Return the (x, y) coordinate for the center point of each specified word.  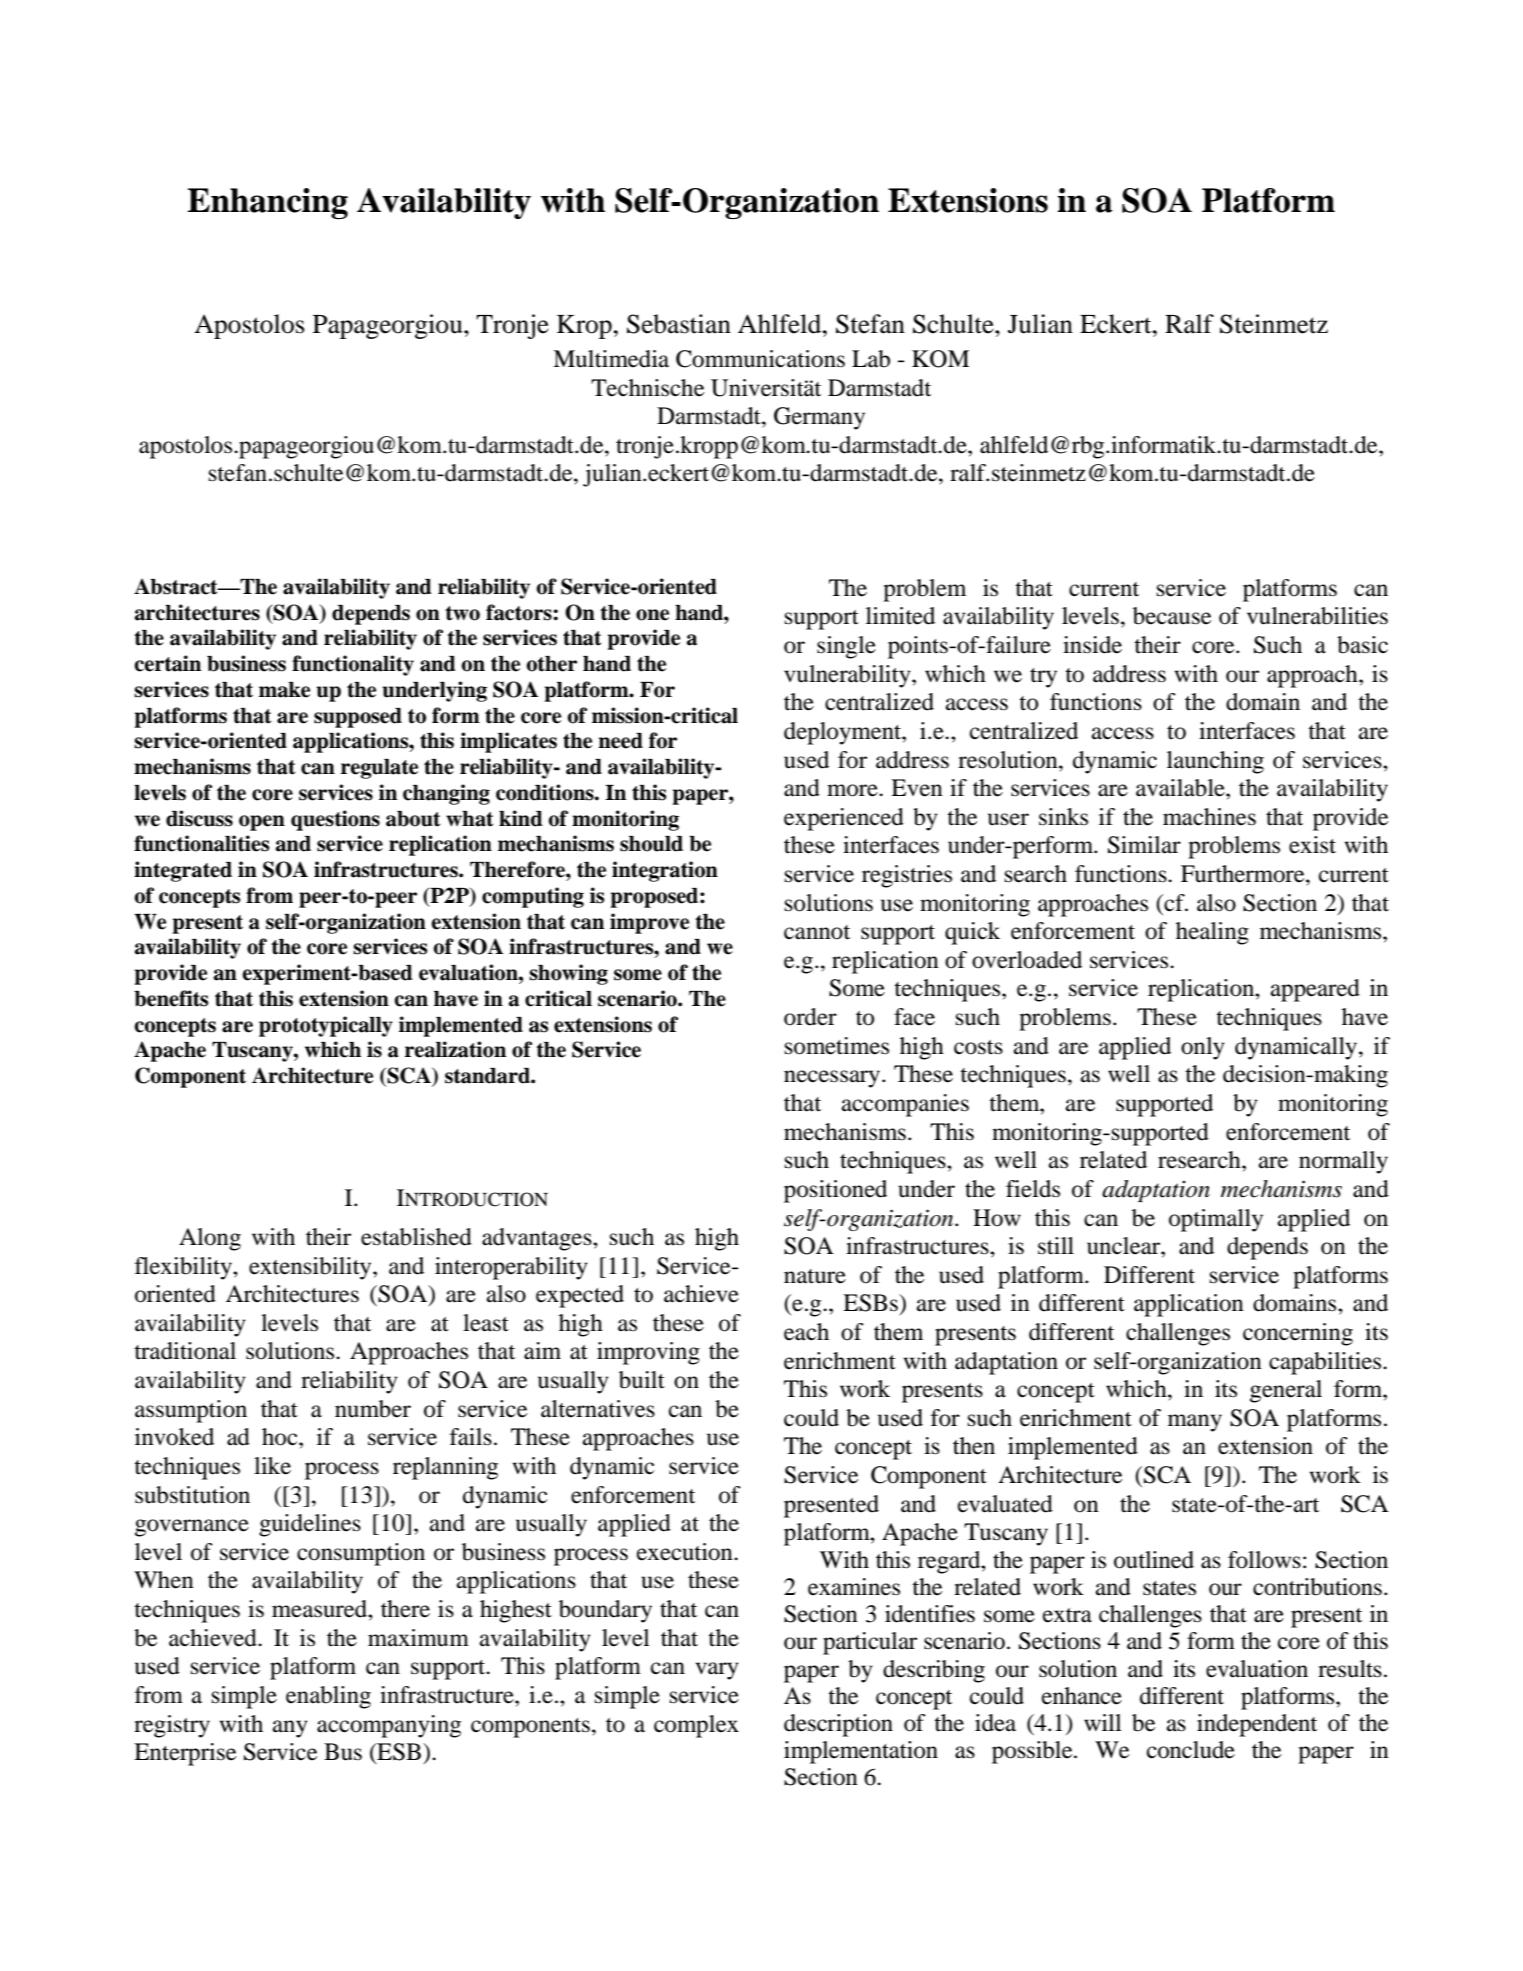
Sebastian (679, 324)
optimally (1216, 1220)
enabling (328, 1697)
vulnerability (848, 676)
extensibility (311, 1268)
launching (1215, 762)
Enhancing (267, 203)
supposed (358, 718)
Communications (760, 359)
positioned (835, 1191)
